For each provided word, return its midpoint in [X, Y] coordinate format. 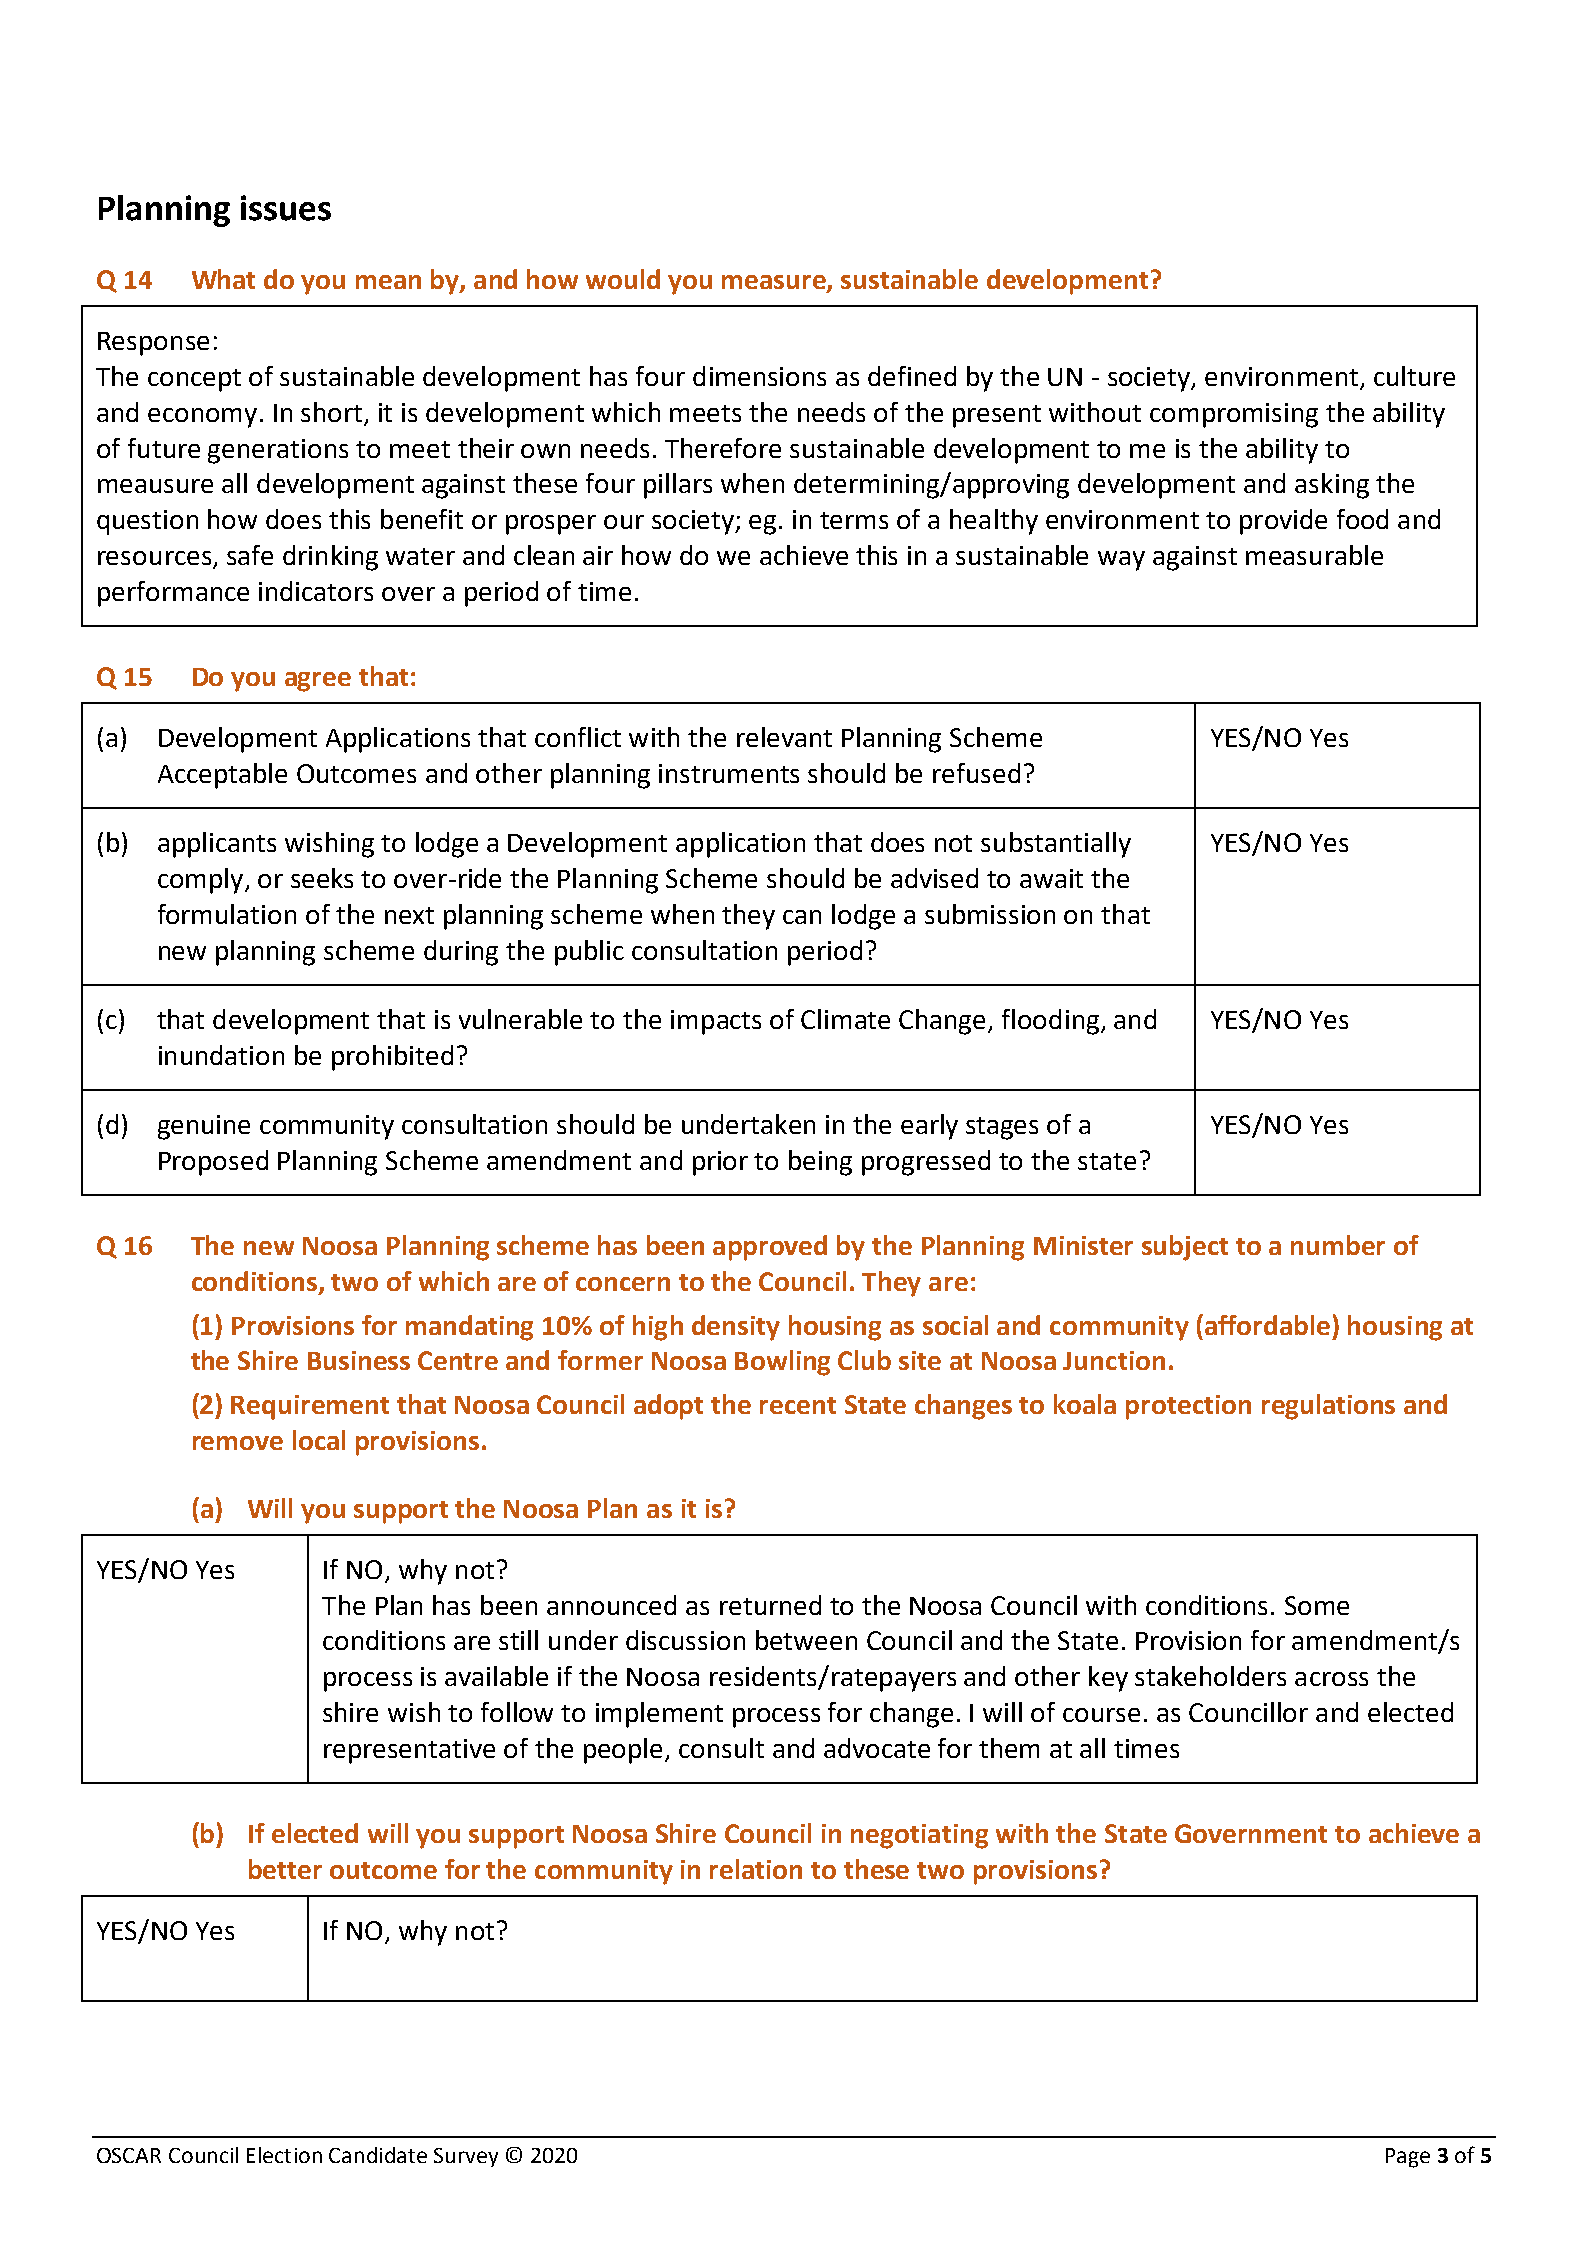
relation [756, 1869]
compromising [1234, 415]
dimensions [759, 376]
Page [1408, 2158]
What [223, 279]
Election [284, 2155]
